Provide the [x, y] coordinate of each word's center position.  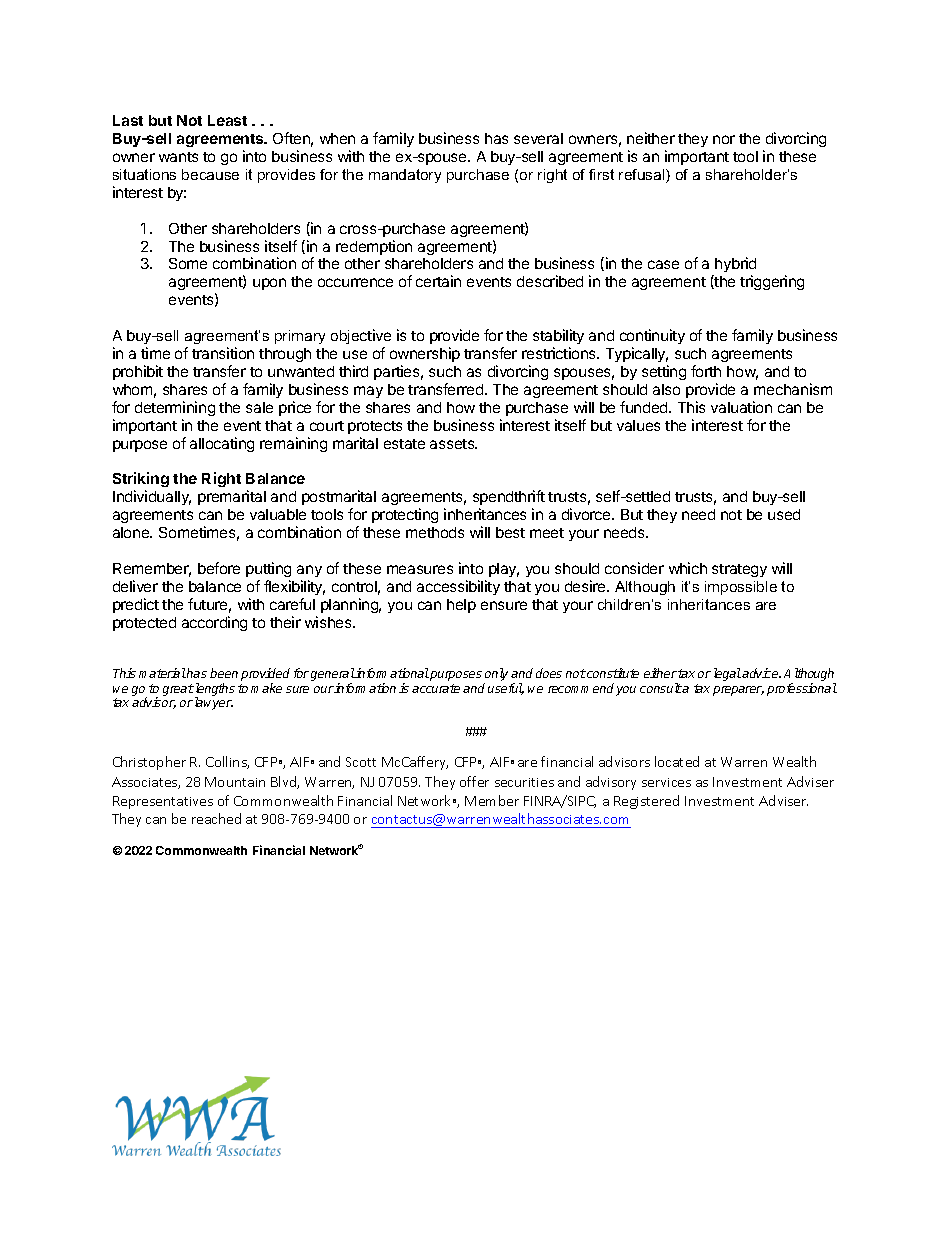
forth [706, 371]
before [219, 568]
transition [223, 353]
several [538, 138]
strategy [739, 570]
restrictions [560, 353]
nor [724, 139]
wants [178, 157]
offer [474, 781]
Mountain [235, 782]
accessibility [458, 587]
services [666, 782]
